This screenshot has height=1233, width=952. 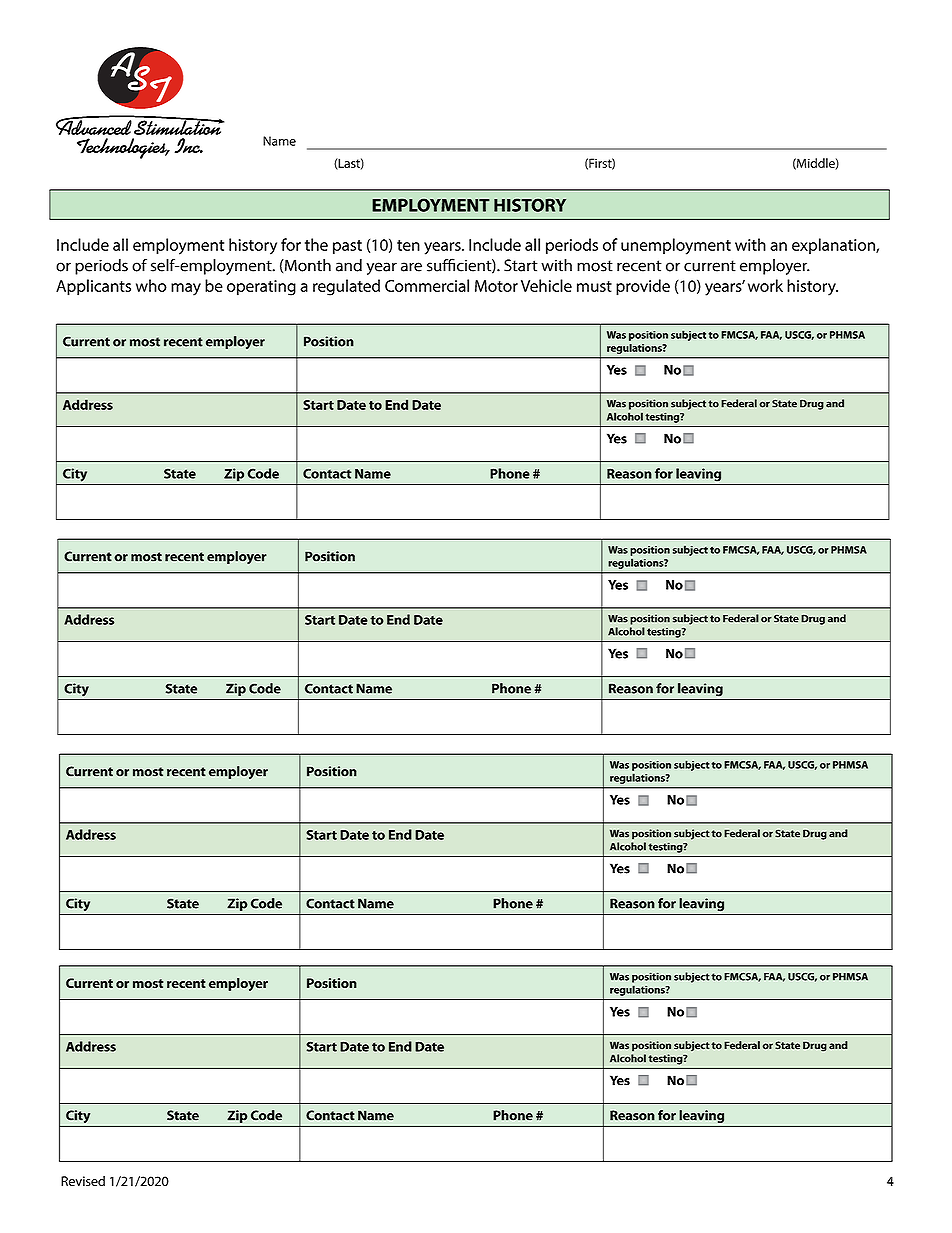 What do you see at coordinates (643, 287) in the screenshot?
I see `provide` at bounding box center [643, 287].
